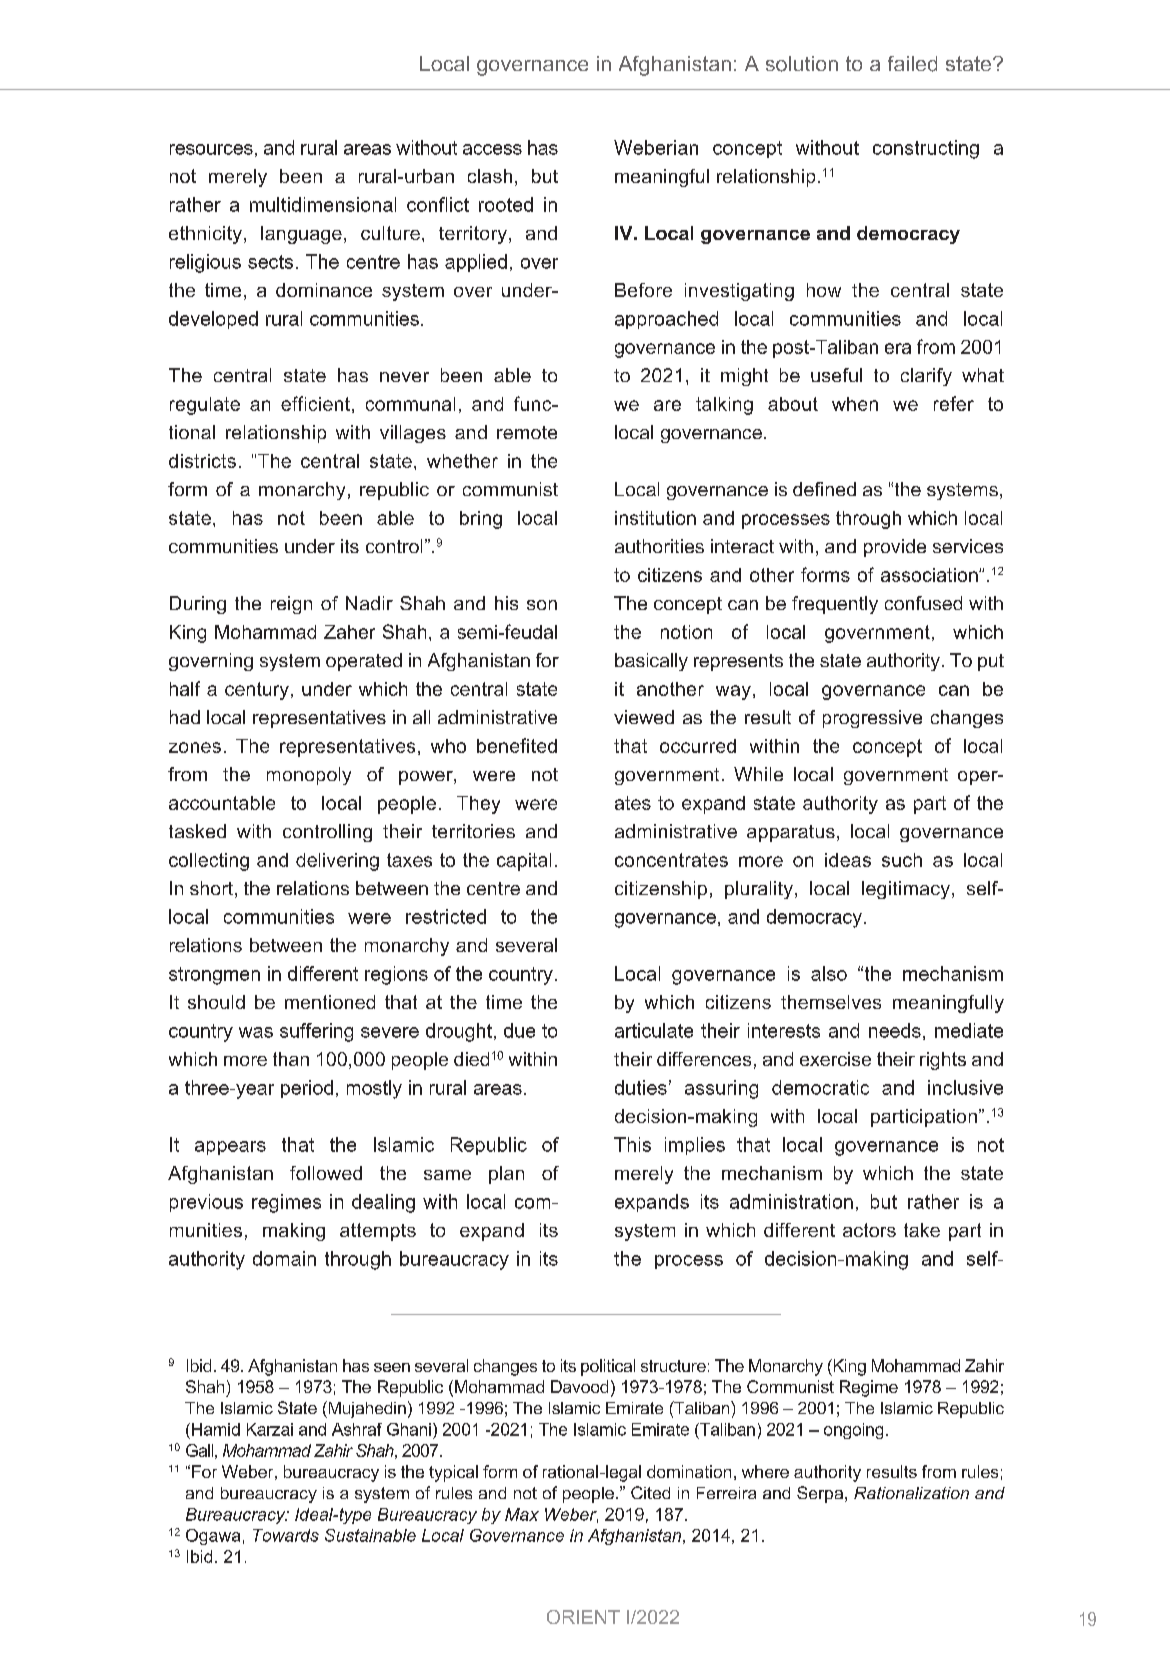  I want to click on districts, so click(202, 461).
